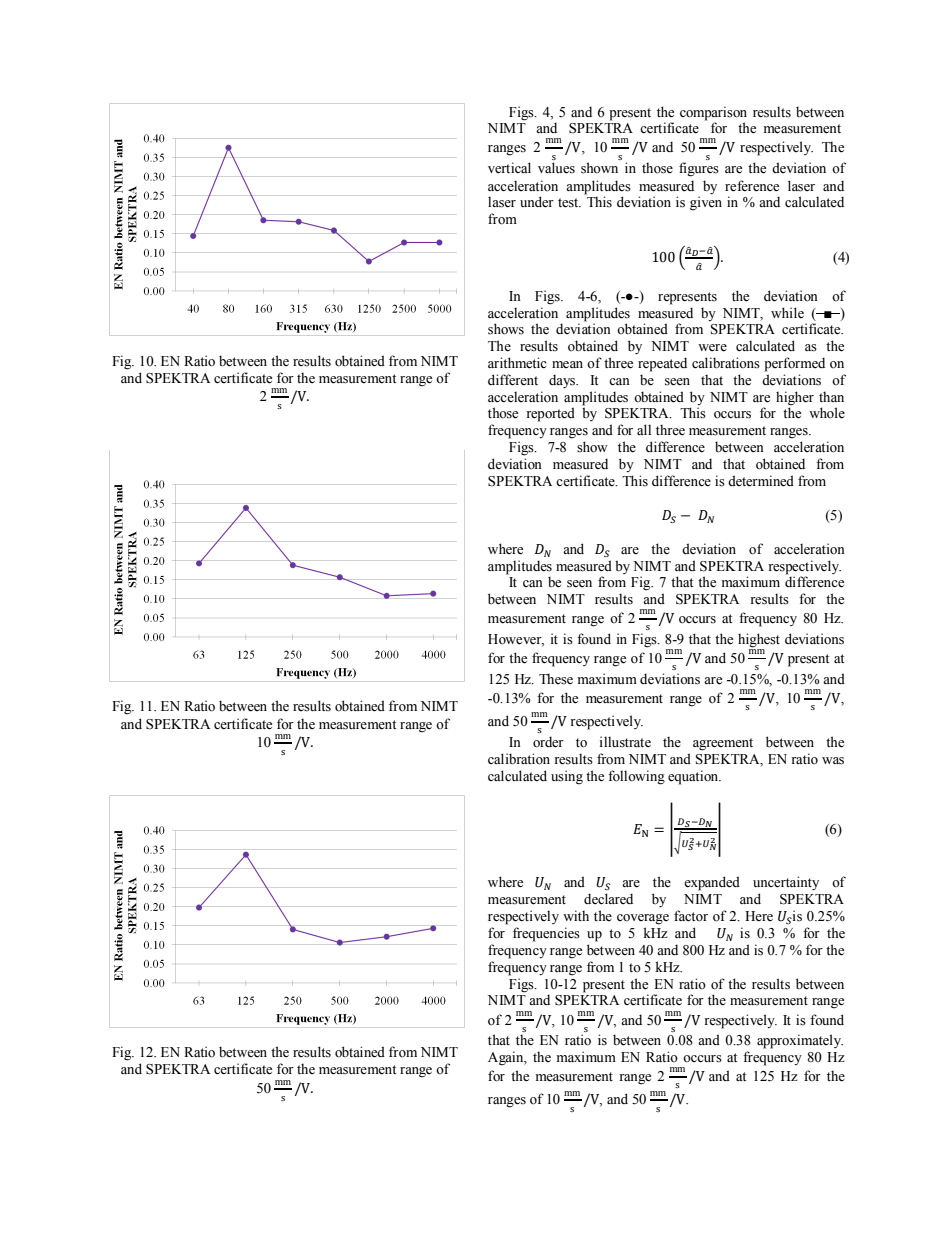  What do you see at coordinates (556, 679) in the image?
I see `These` at bounding box center [556, 679].
